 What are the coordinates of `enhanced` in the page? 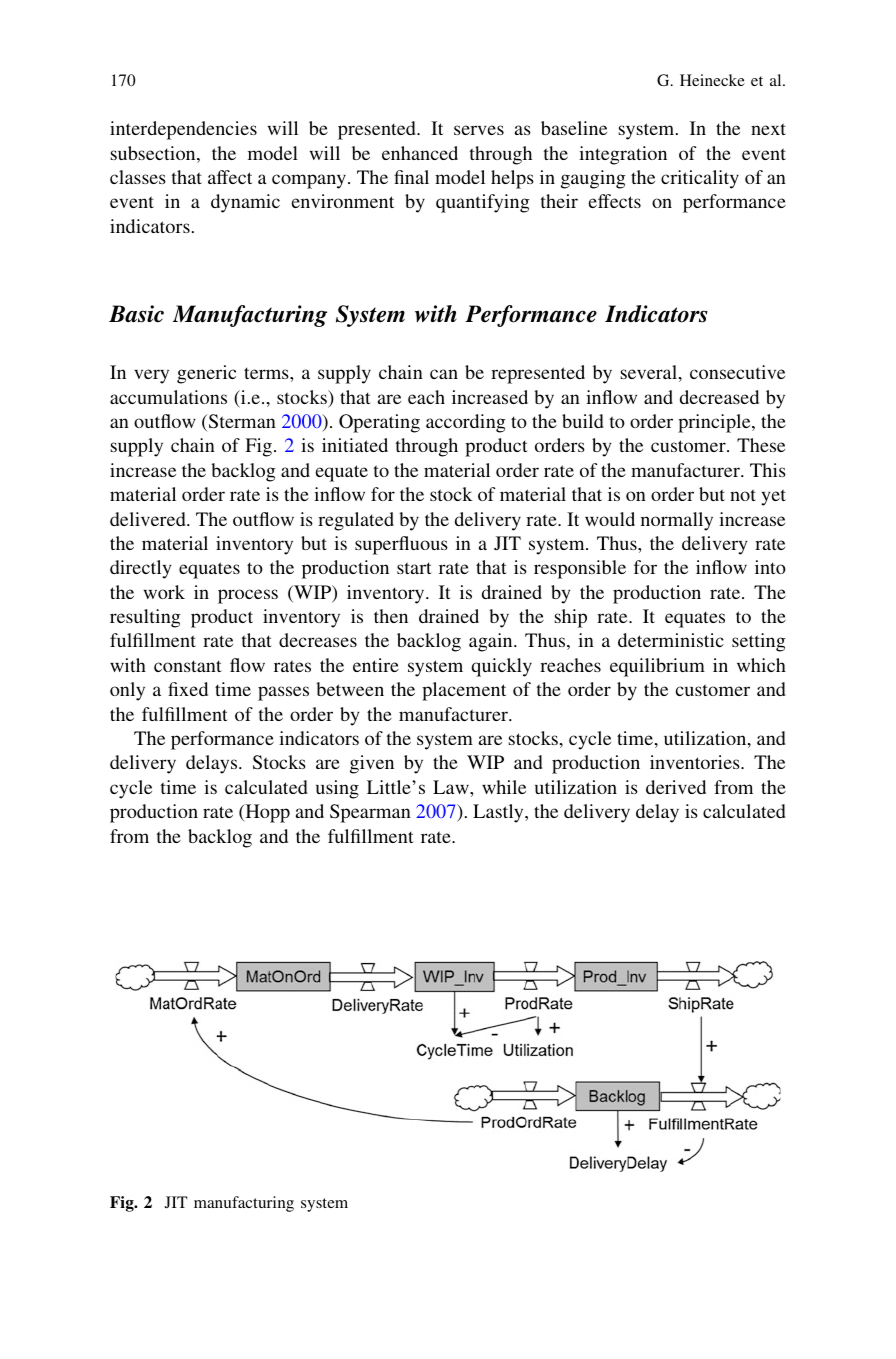 It's located at (420, 153).
